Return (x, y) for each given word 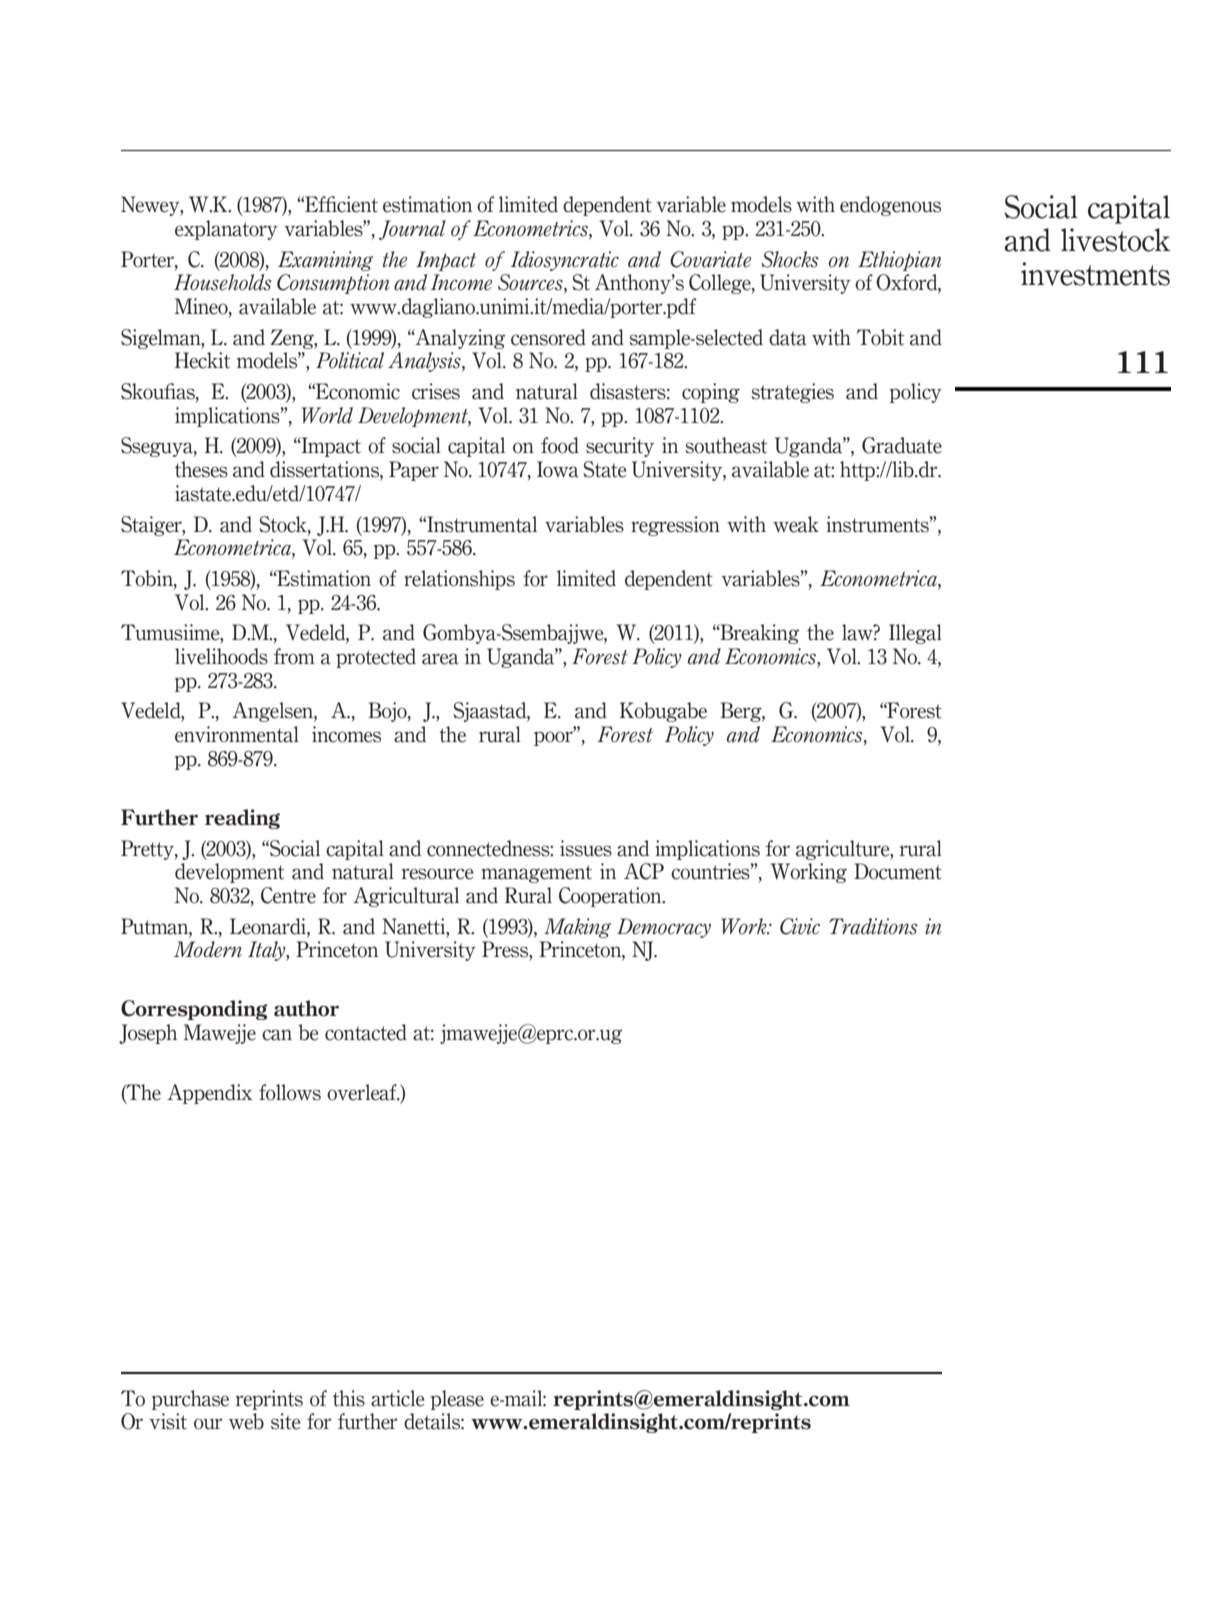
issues (586, 848)
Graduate (902, 445)
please (457, 1400)
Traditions (873, 926)
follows (290, 1092)
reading (242, 819)
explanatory (226, 230)
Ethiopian (900, 261)
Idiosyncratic (565, 261)
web (246, 1421)
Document (898, 871)
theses (201, 469)
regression (675, 526)
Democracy (664, 928)
